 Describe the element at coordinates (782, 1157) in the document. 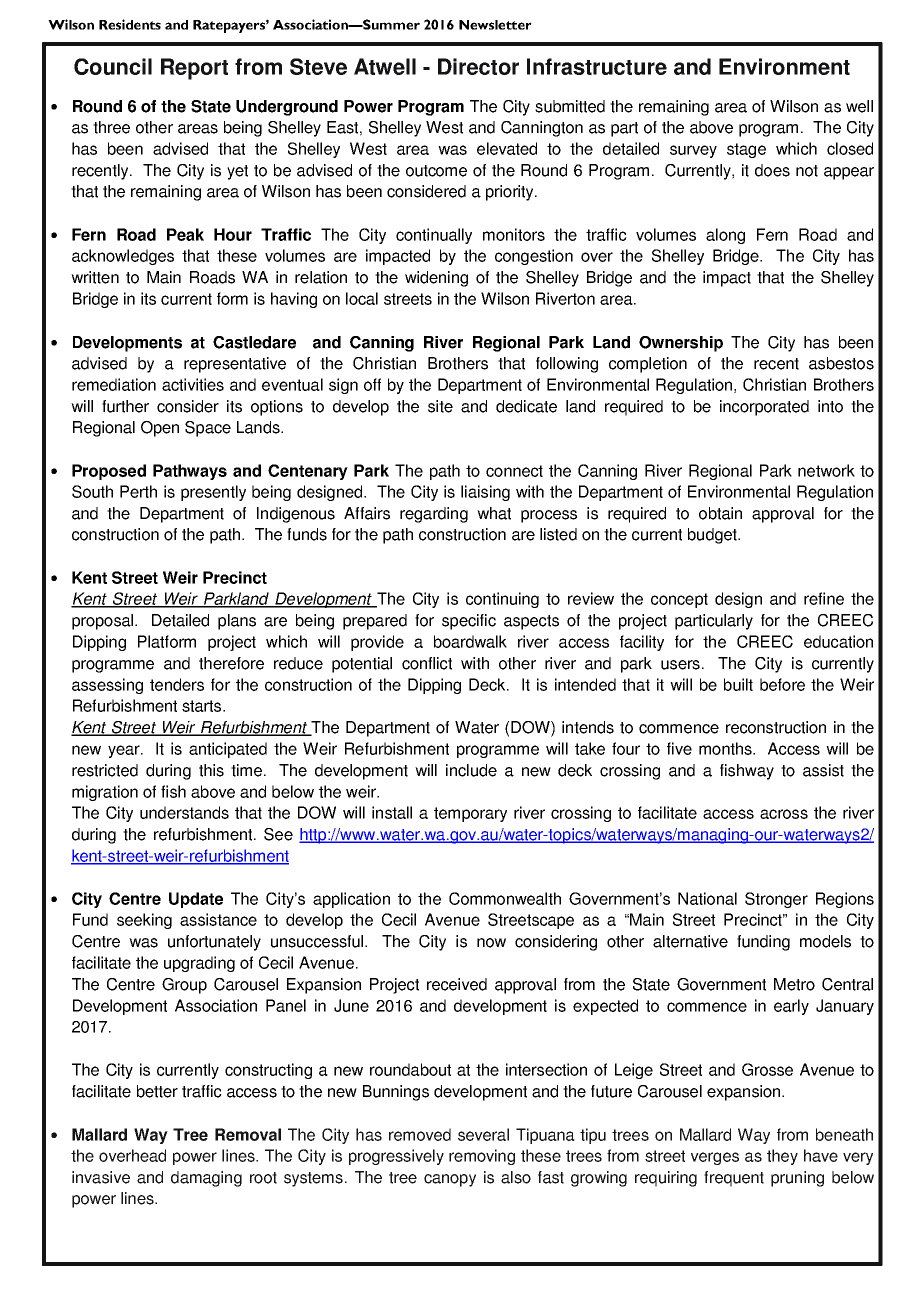

I see `they` at that location.
